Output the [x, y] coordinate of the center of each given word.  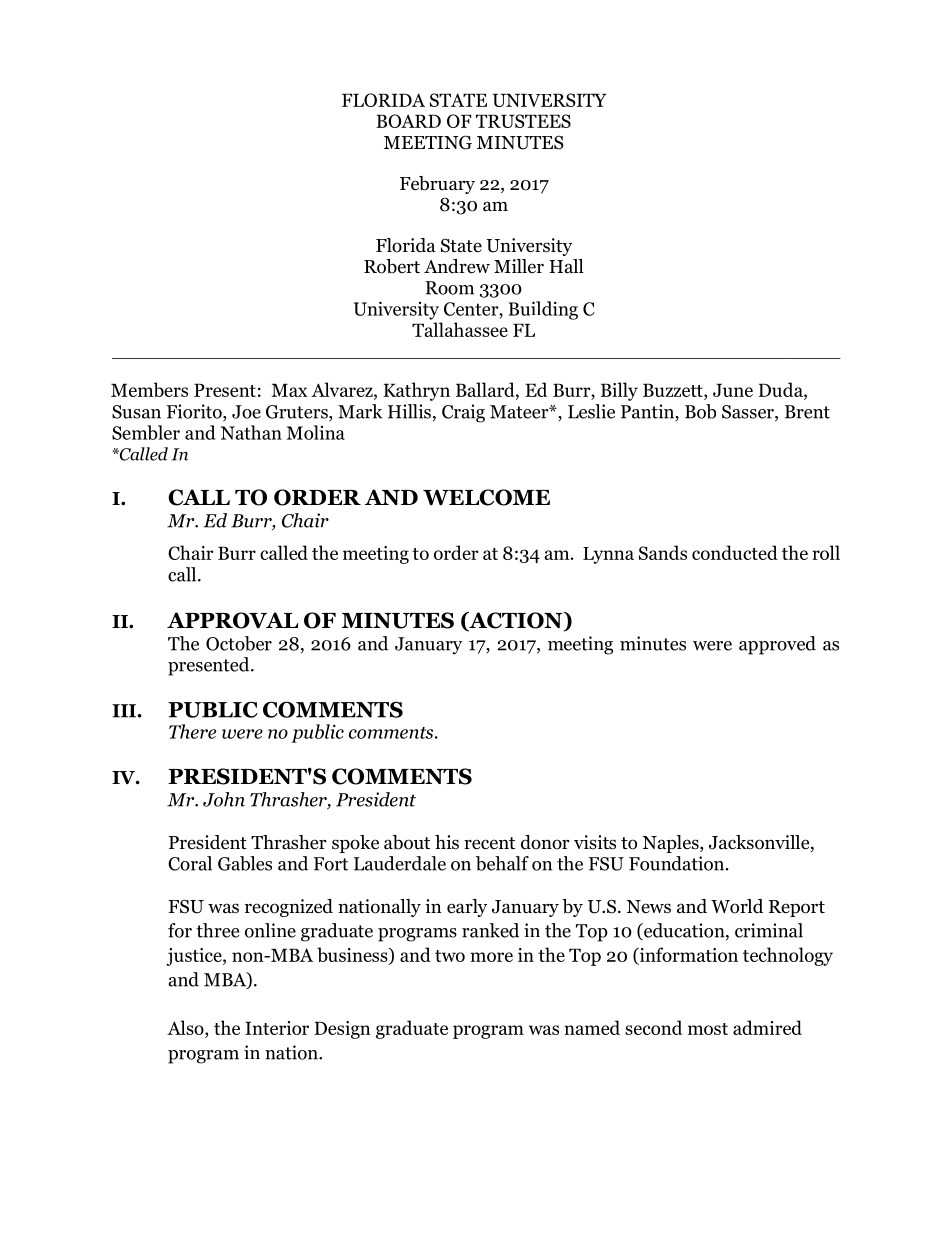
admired [767, 1027]
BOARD [408, 121]
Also [186, 1029]
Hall [566, 266]
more [491, 957]
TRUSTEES [523, 121]
